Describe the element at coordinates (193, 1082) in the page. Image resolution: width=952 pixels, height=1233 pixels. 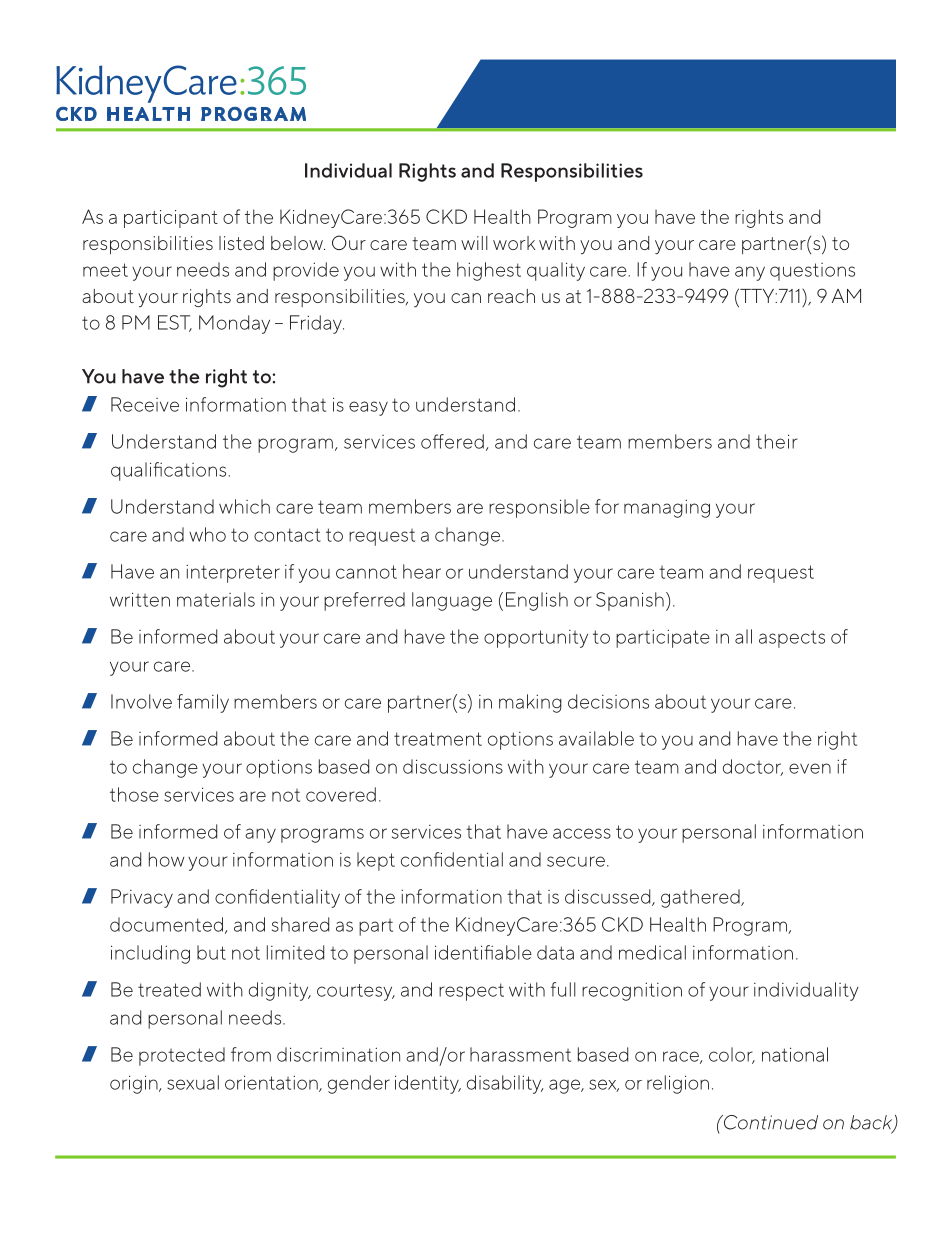
I see `sexual` at that location.
